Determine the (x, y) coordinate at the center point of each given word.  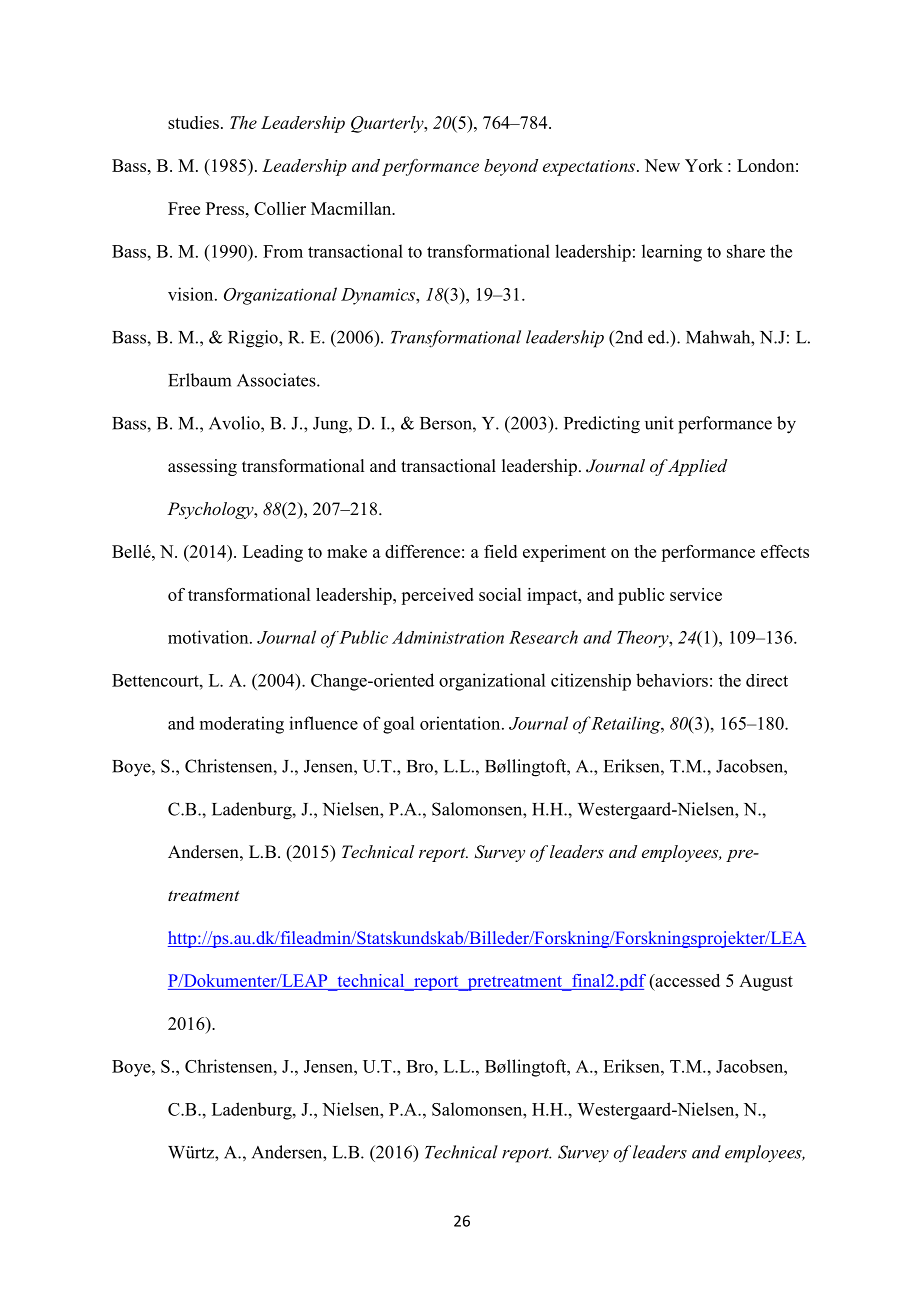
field (500, 551)
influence (323, 723)
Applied (697, 467)
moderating (242, 725)
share (746, 251)
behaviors (672, 680)
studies (193, 122)
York (704, 165)
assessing (202, 467)
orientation (461, 723)
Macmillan (352, 208)
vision (192, 294)
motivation (209, 637)
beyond (511, 167)
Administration (448, 637)
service (696, 594)
